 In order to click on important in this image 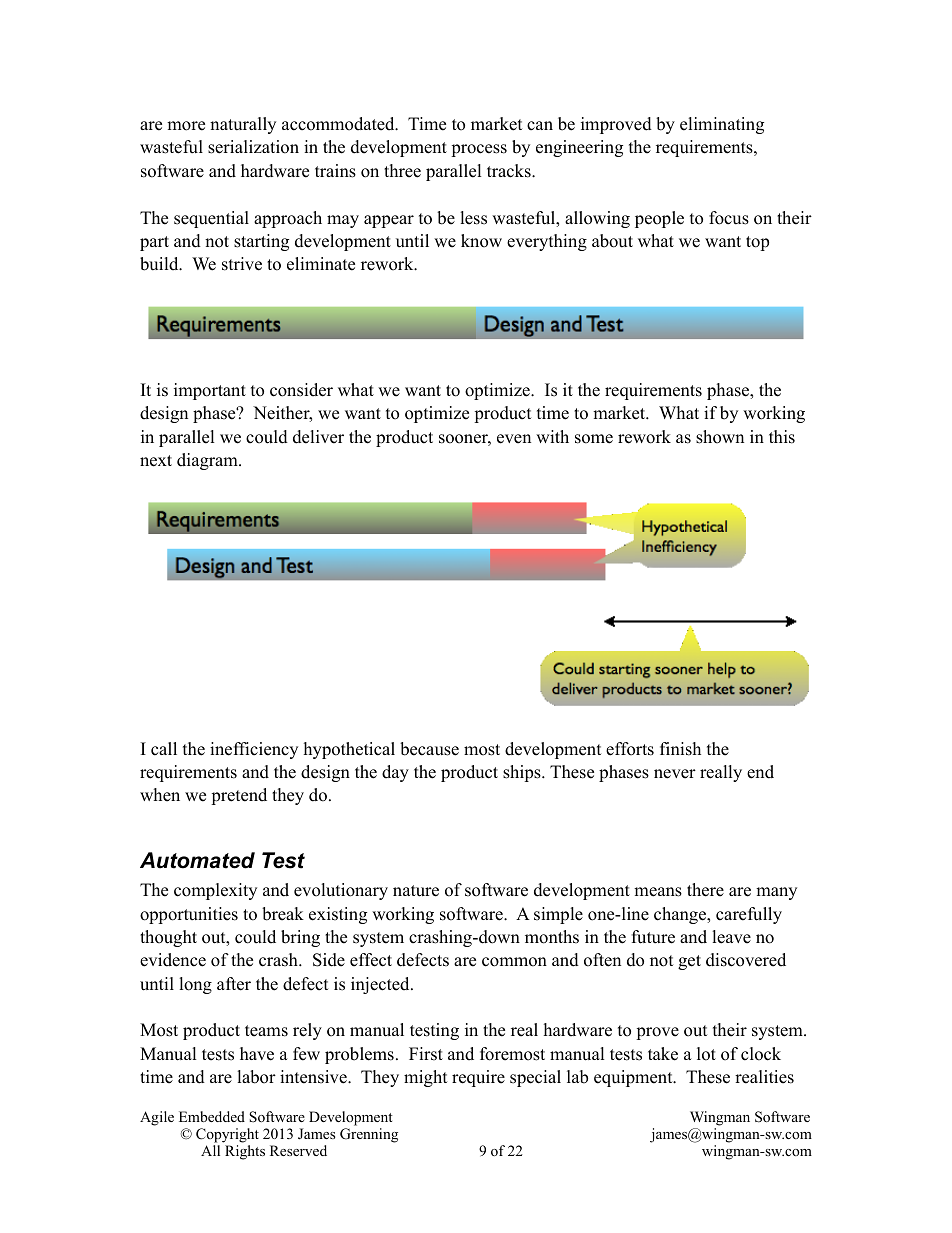, I will do `click(210, 391)`.
